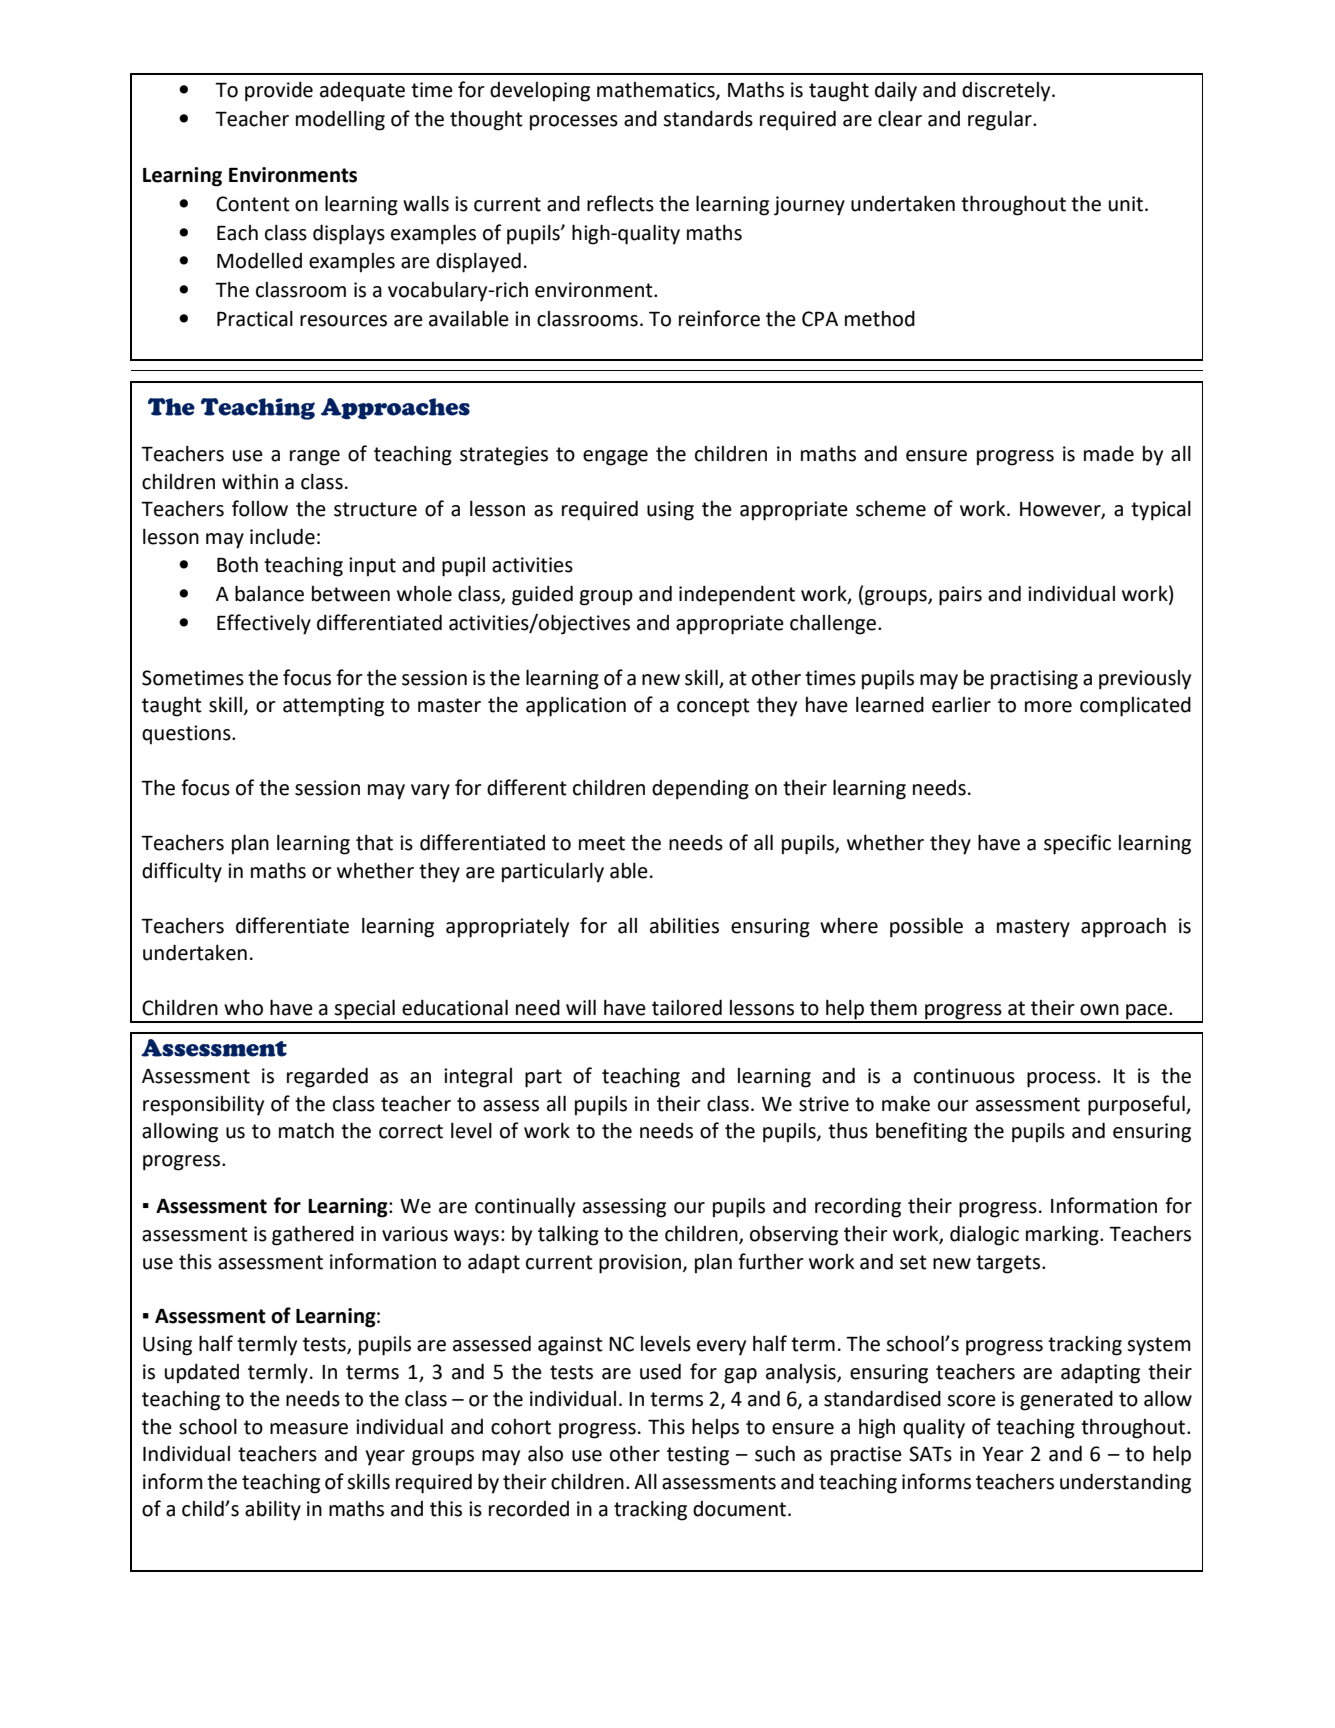  Describe the element at coordinates (824, 1104) in the image. I see `strive` at that location.
